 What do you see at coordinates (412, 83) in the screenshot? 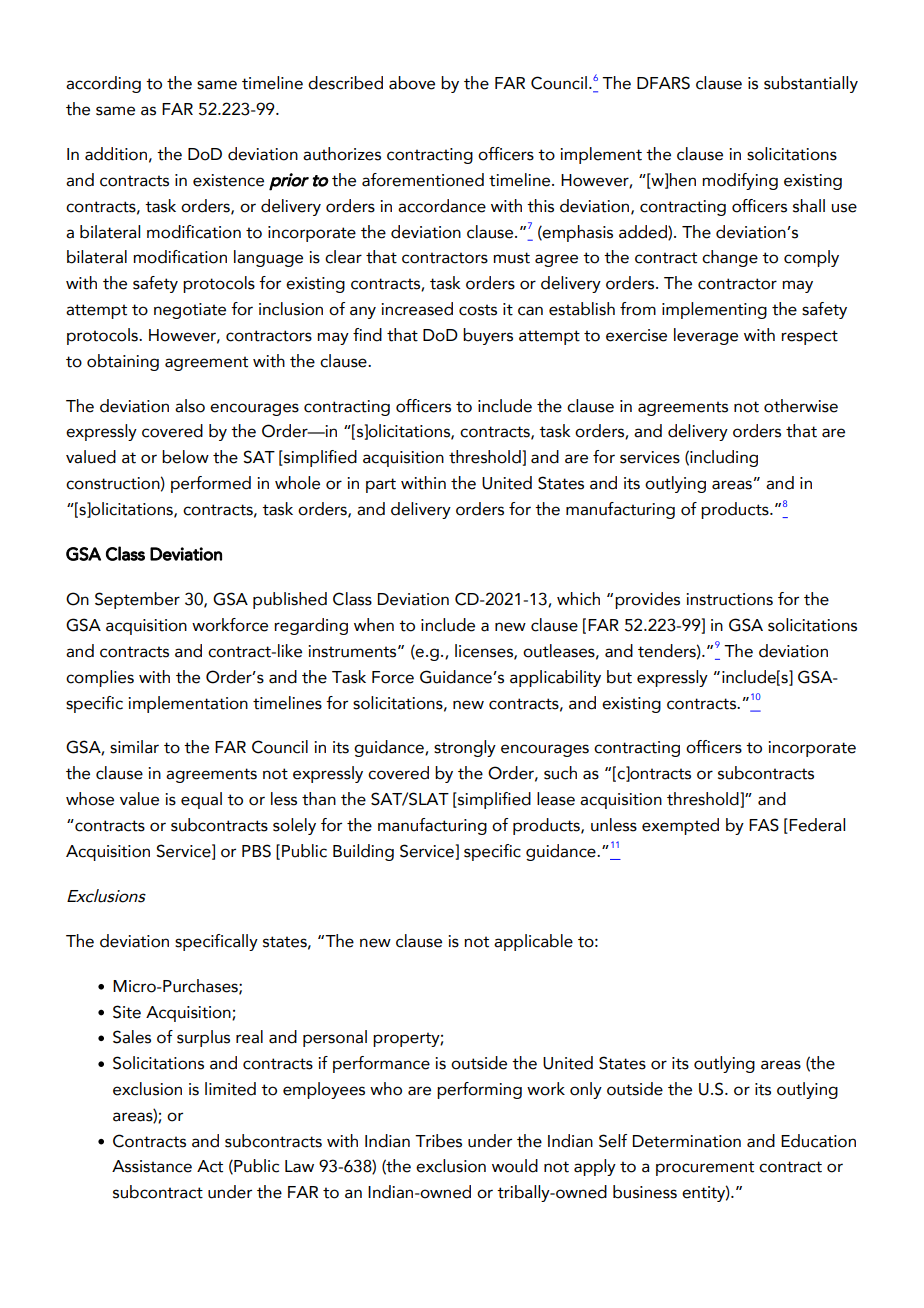
I see `above` at bounding box center [412, 83].
